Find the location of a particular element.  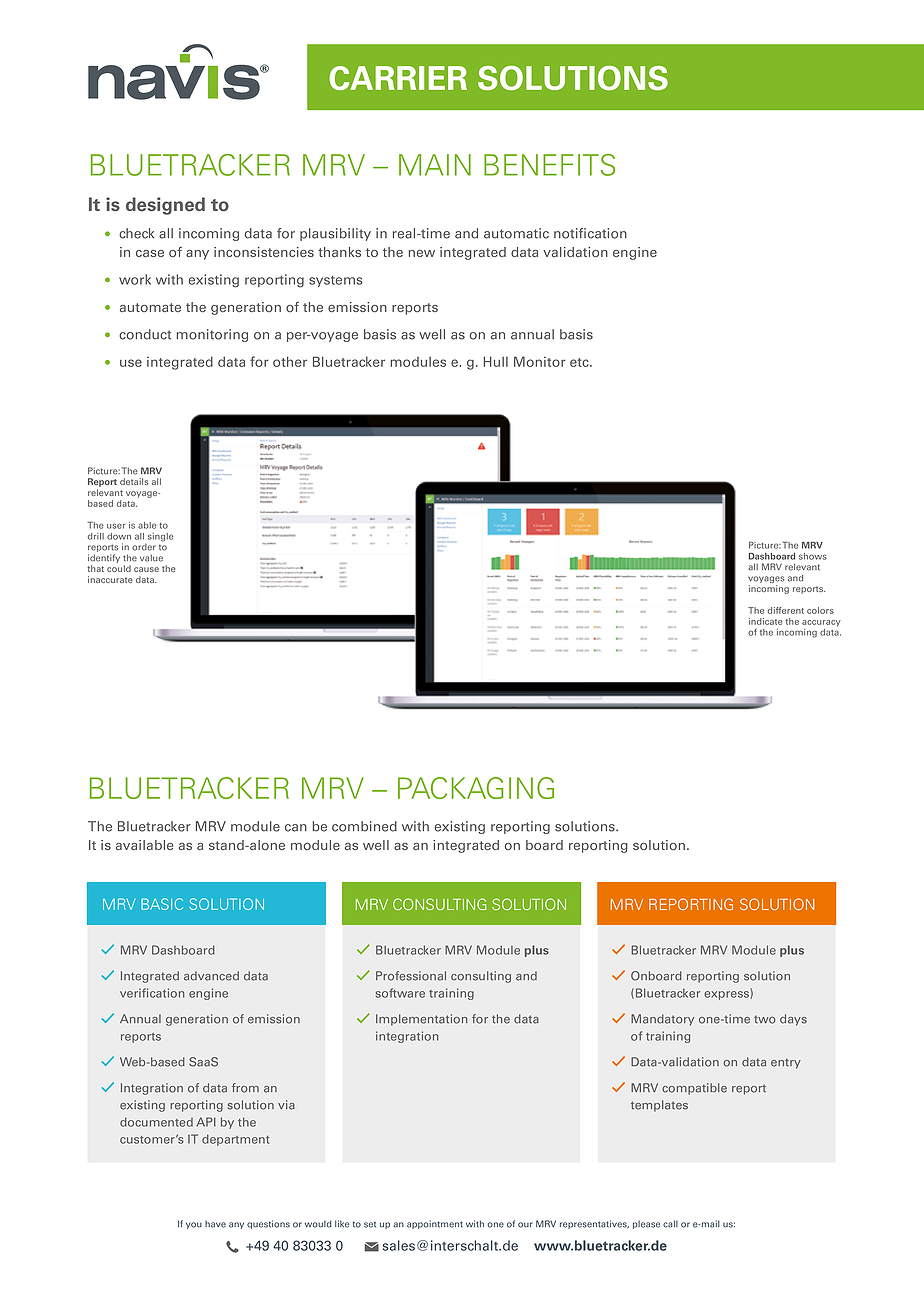

MAIN is located at coordinates (435, 165).
